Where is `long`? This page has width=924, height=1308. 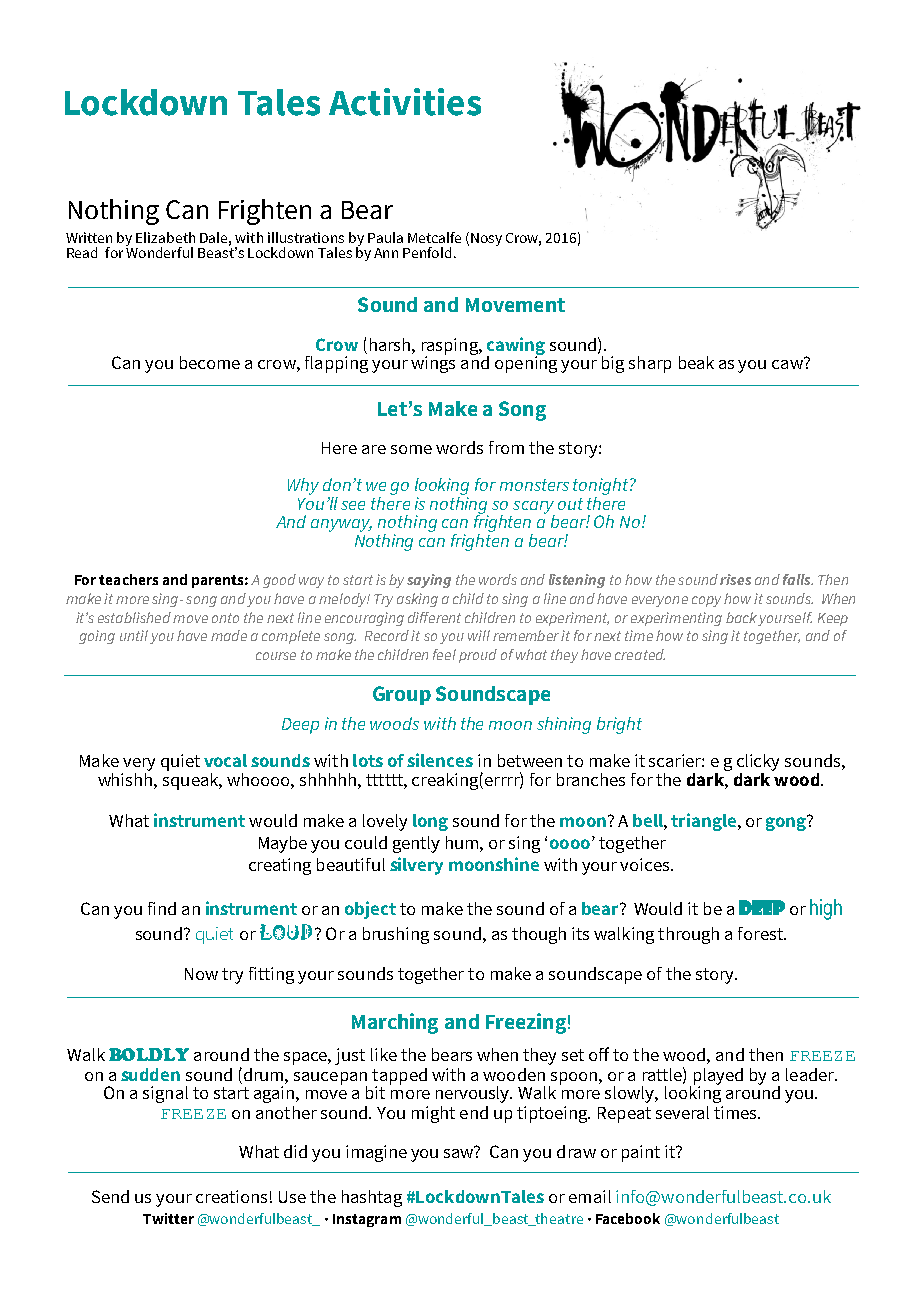
long is located at coordinates (430, 822).
